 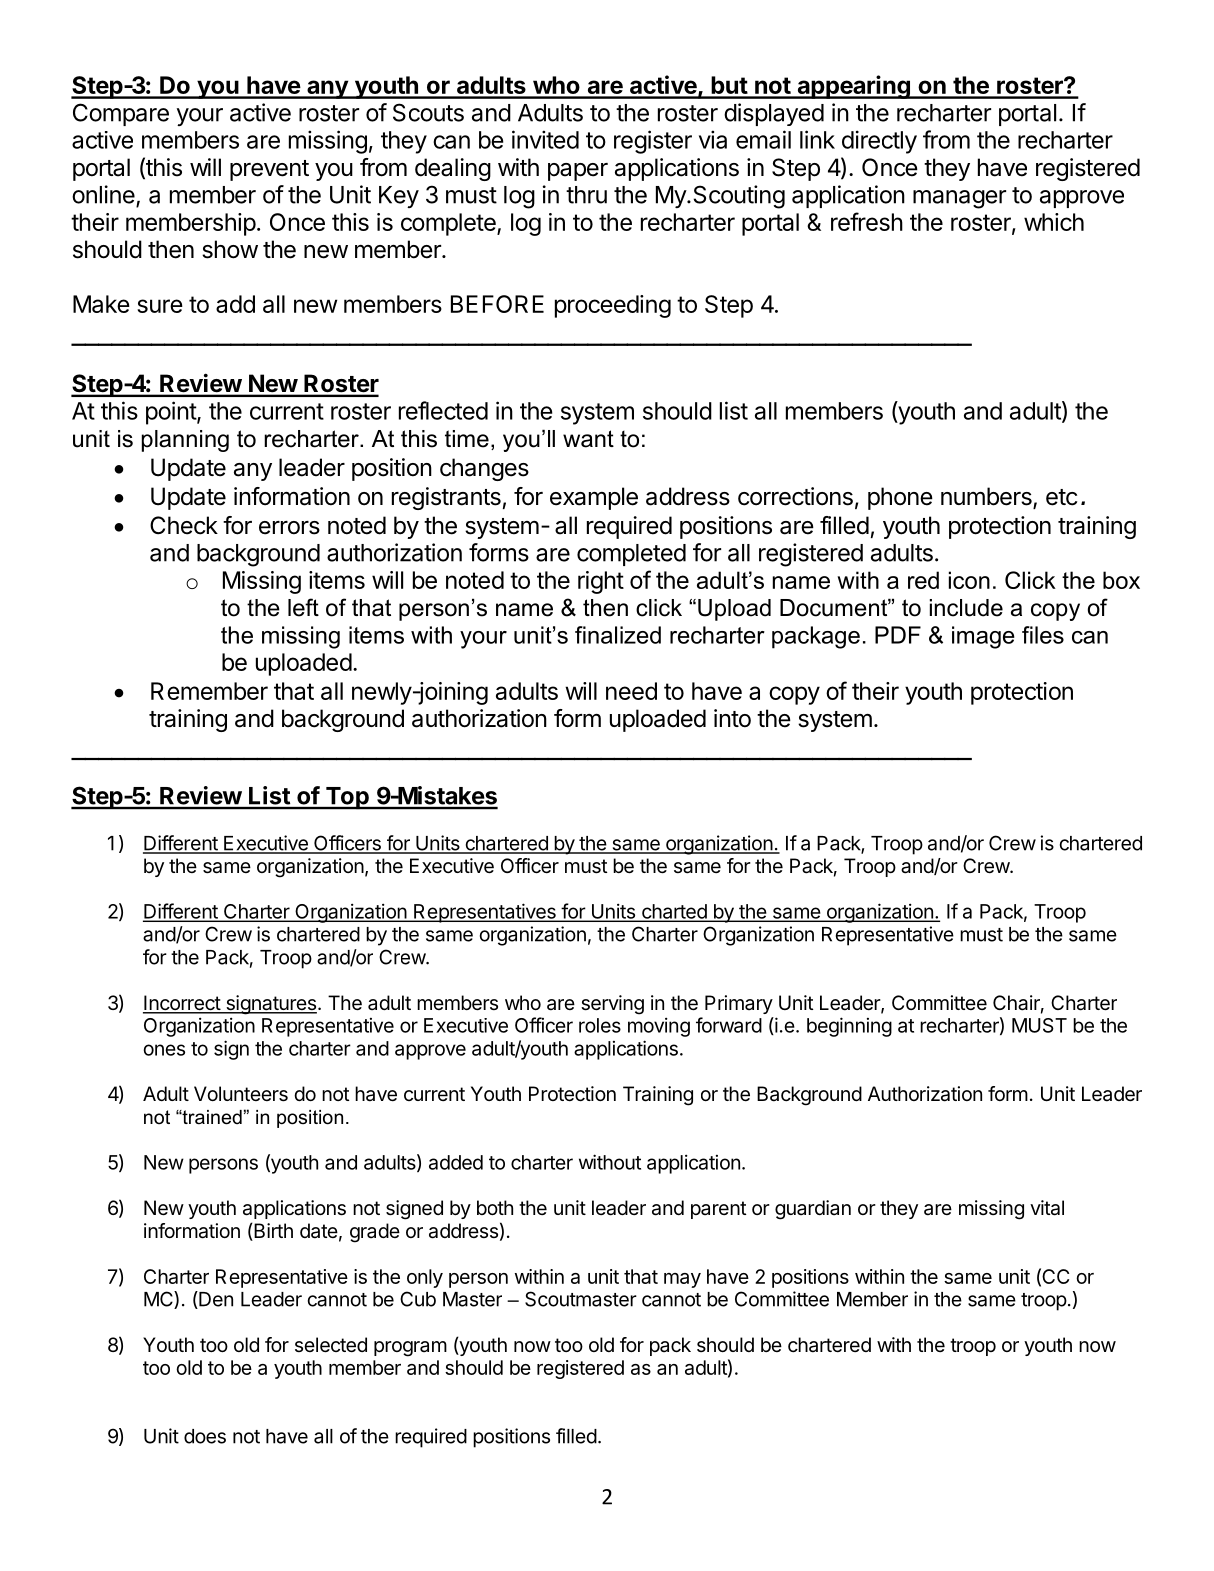 What do you see at coordinates (182, 1004) in the document?
I see `Incorrect` at bounding box center [182, 1004].
